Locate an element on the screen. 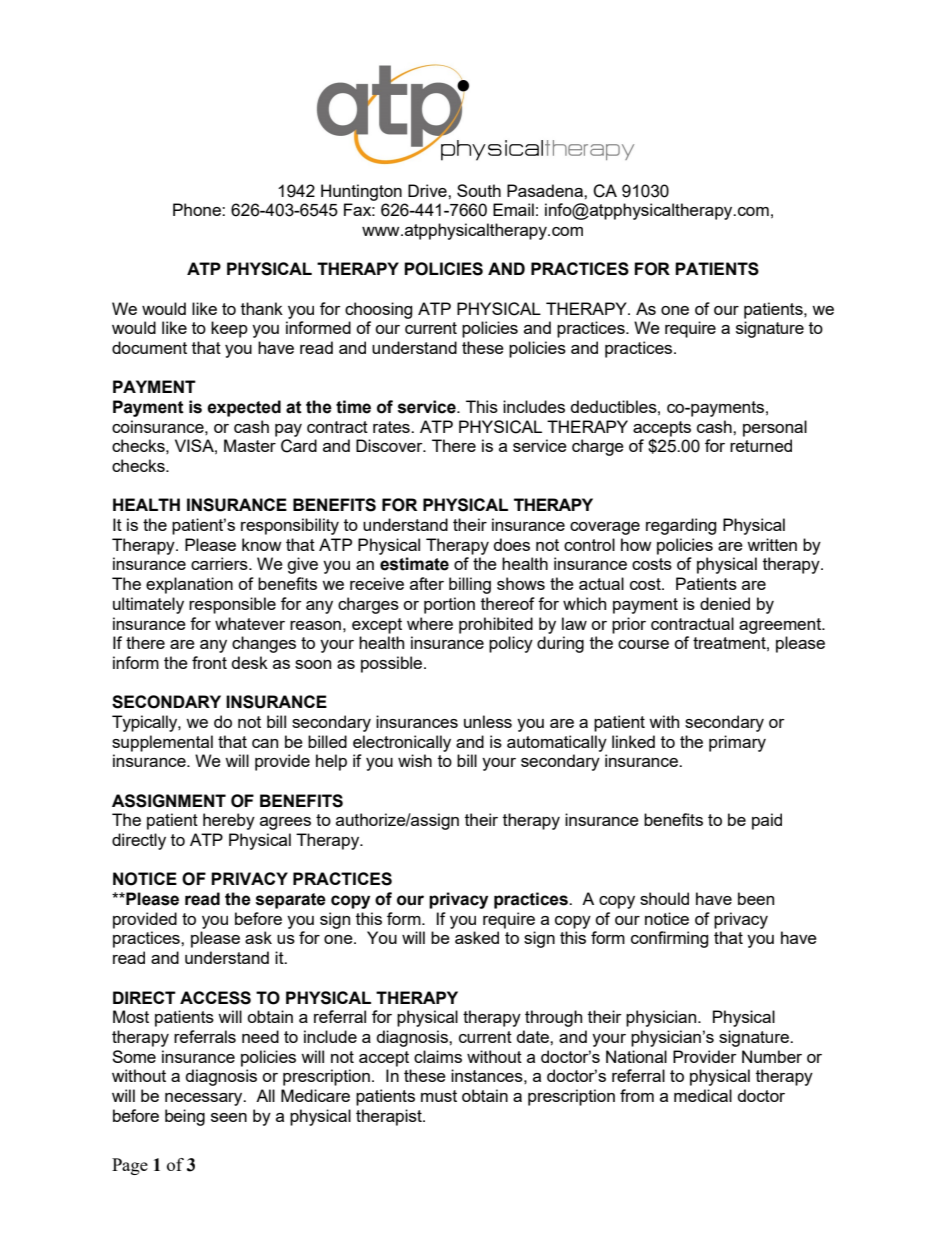 The image size is (952, 1233). possible is located at coordinates (393, 664).
